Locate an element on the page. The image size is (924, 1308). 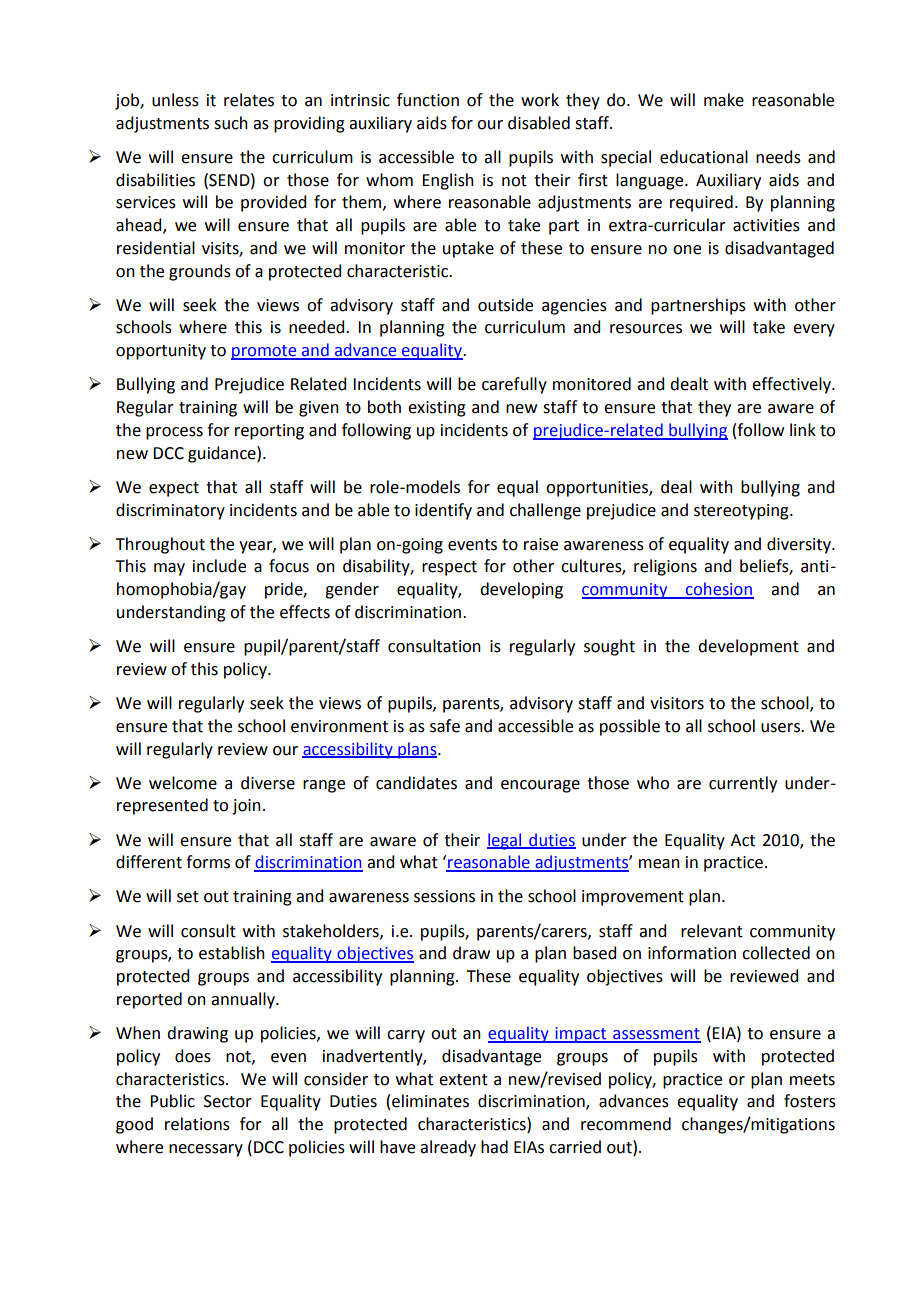
such is located at coordinates (231, 123).
